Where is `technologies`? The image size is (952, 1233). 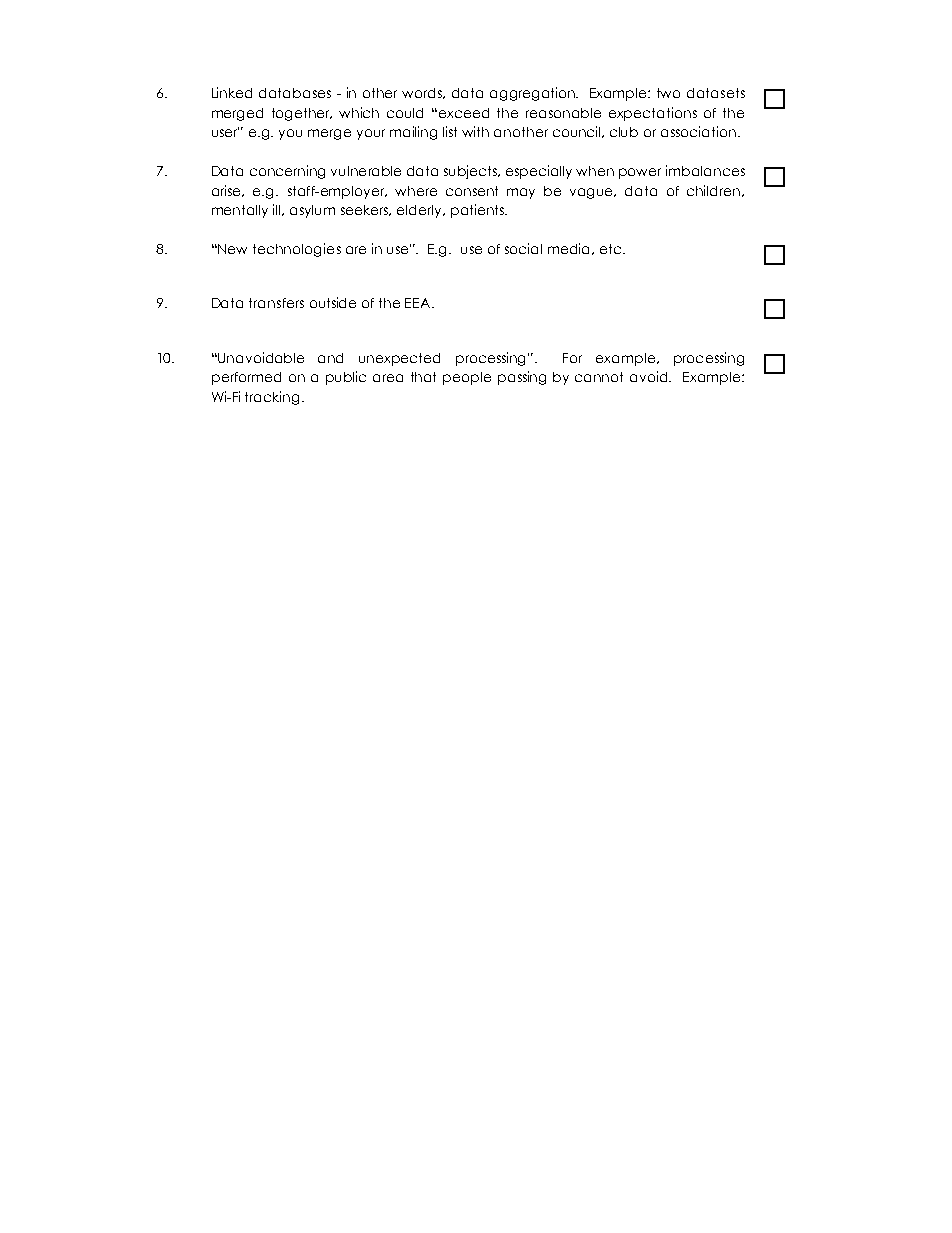
technologies is located at coordinates (297, 250).
